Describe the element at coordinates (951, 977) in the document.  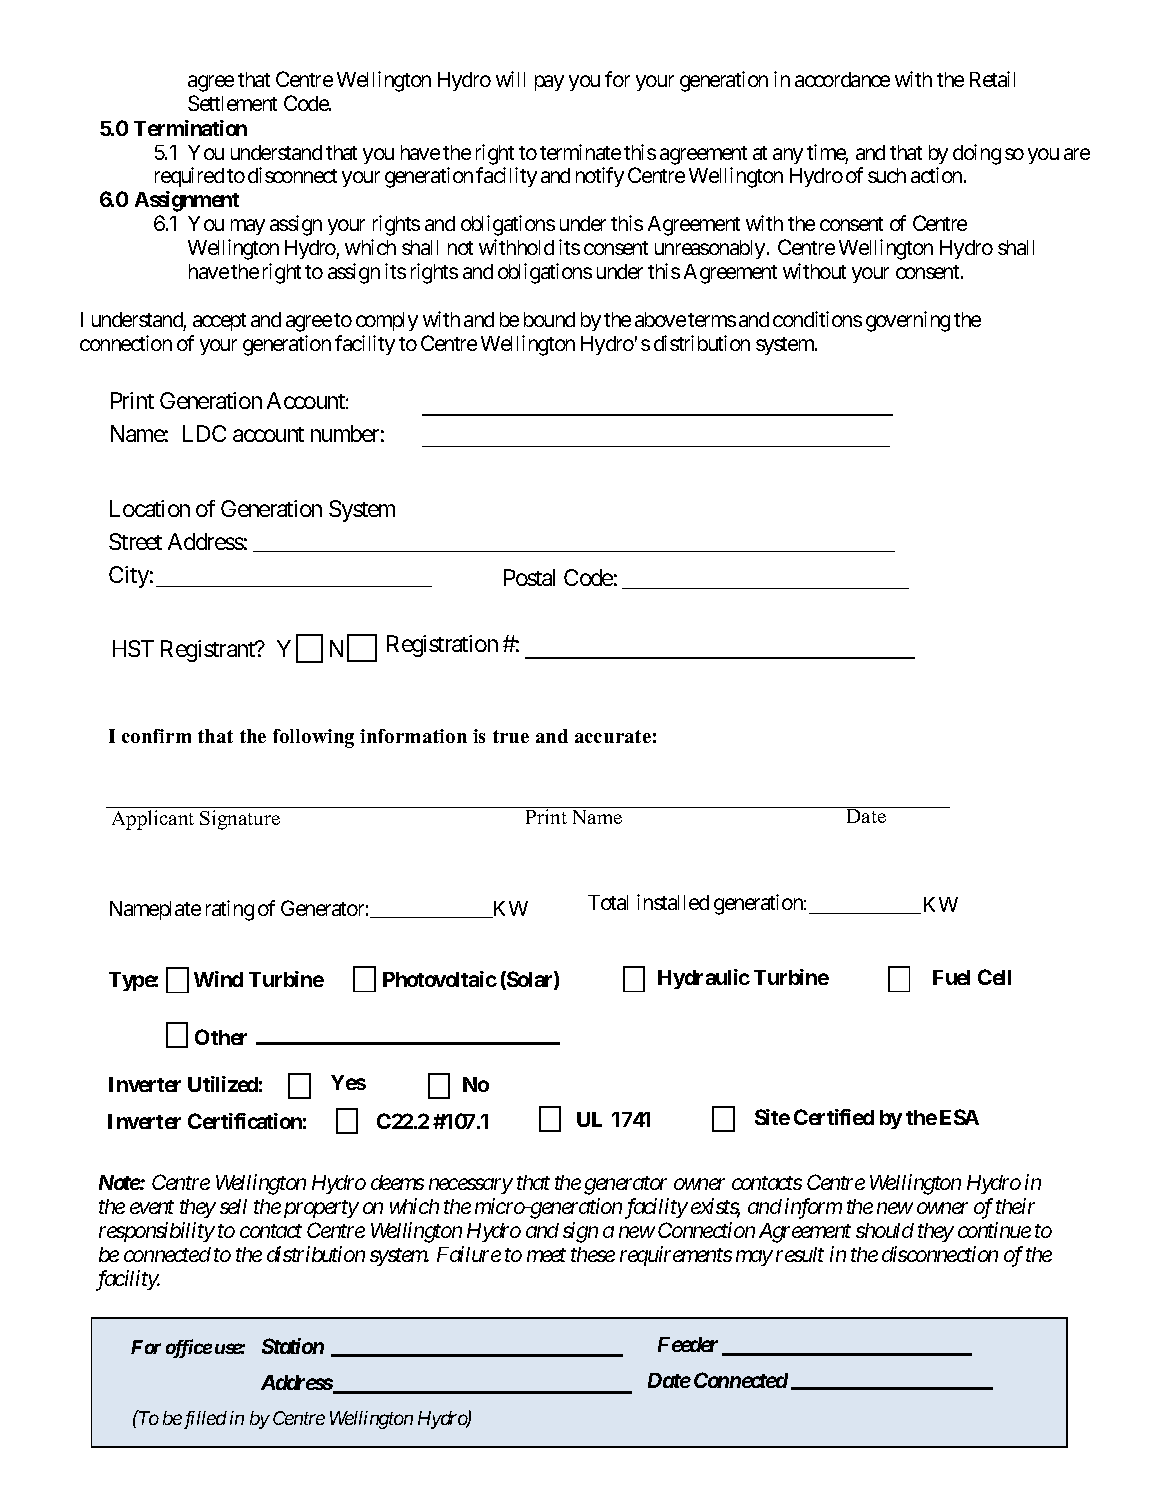
I see `Fuel` at that location.
